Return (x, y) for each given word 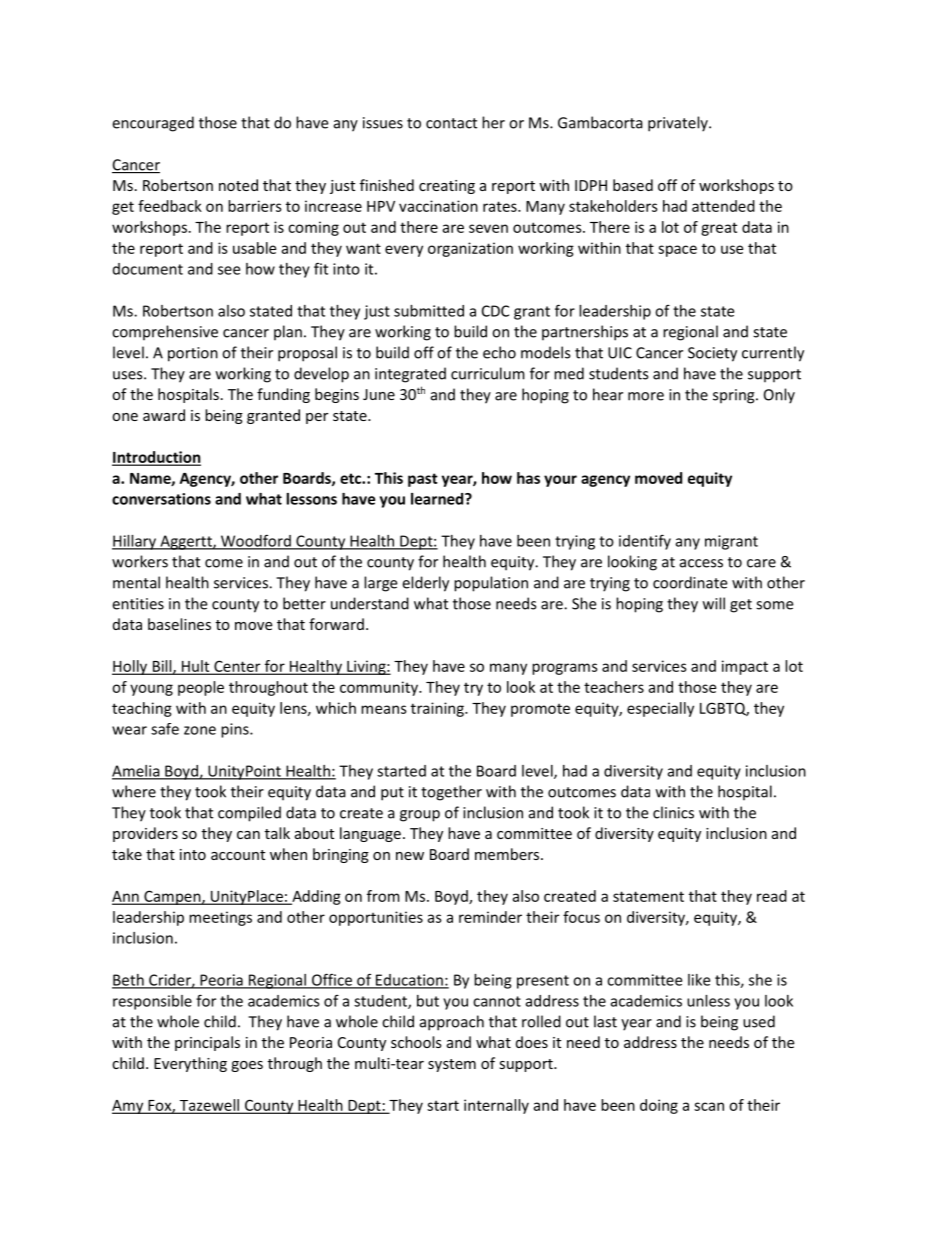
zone (200, 730)
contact (451, 123)
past (423, 480)
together (451, 793)
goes (247, 1066)
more (646, 396)
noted (238, 185)
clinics (673, 812)
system (452, 1065)
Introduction (156, 458)
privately (679, 124)
